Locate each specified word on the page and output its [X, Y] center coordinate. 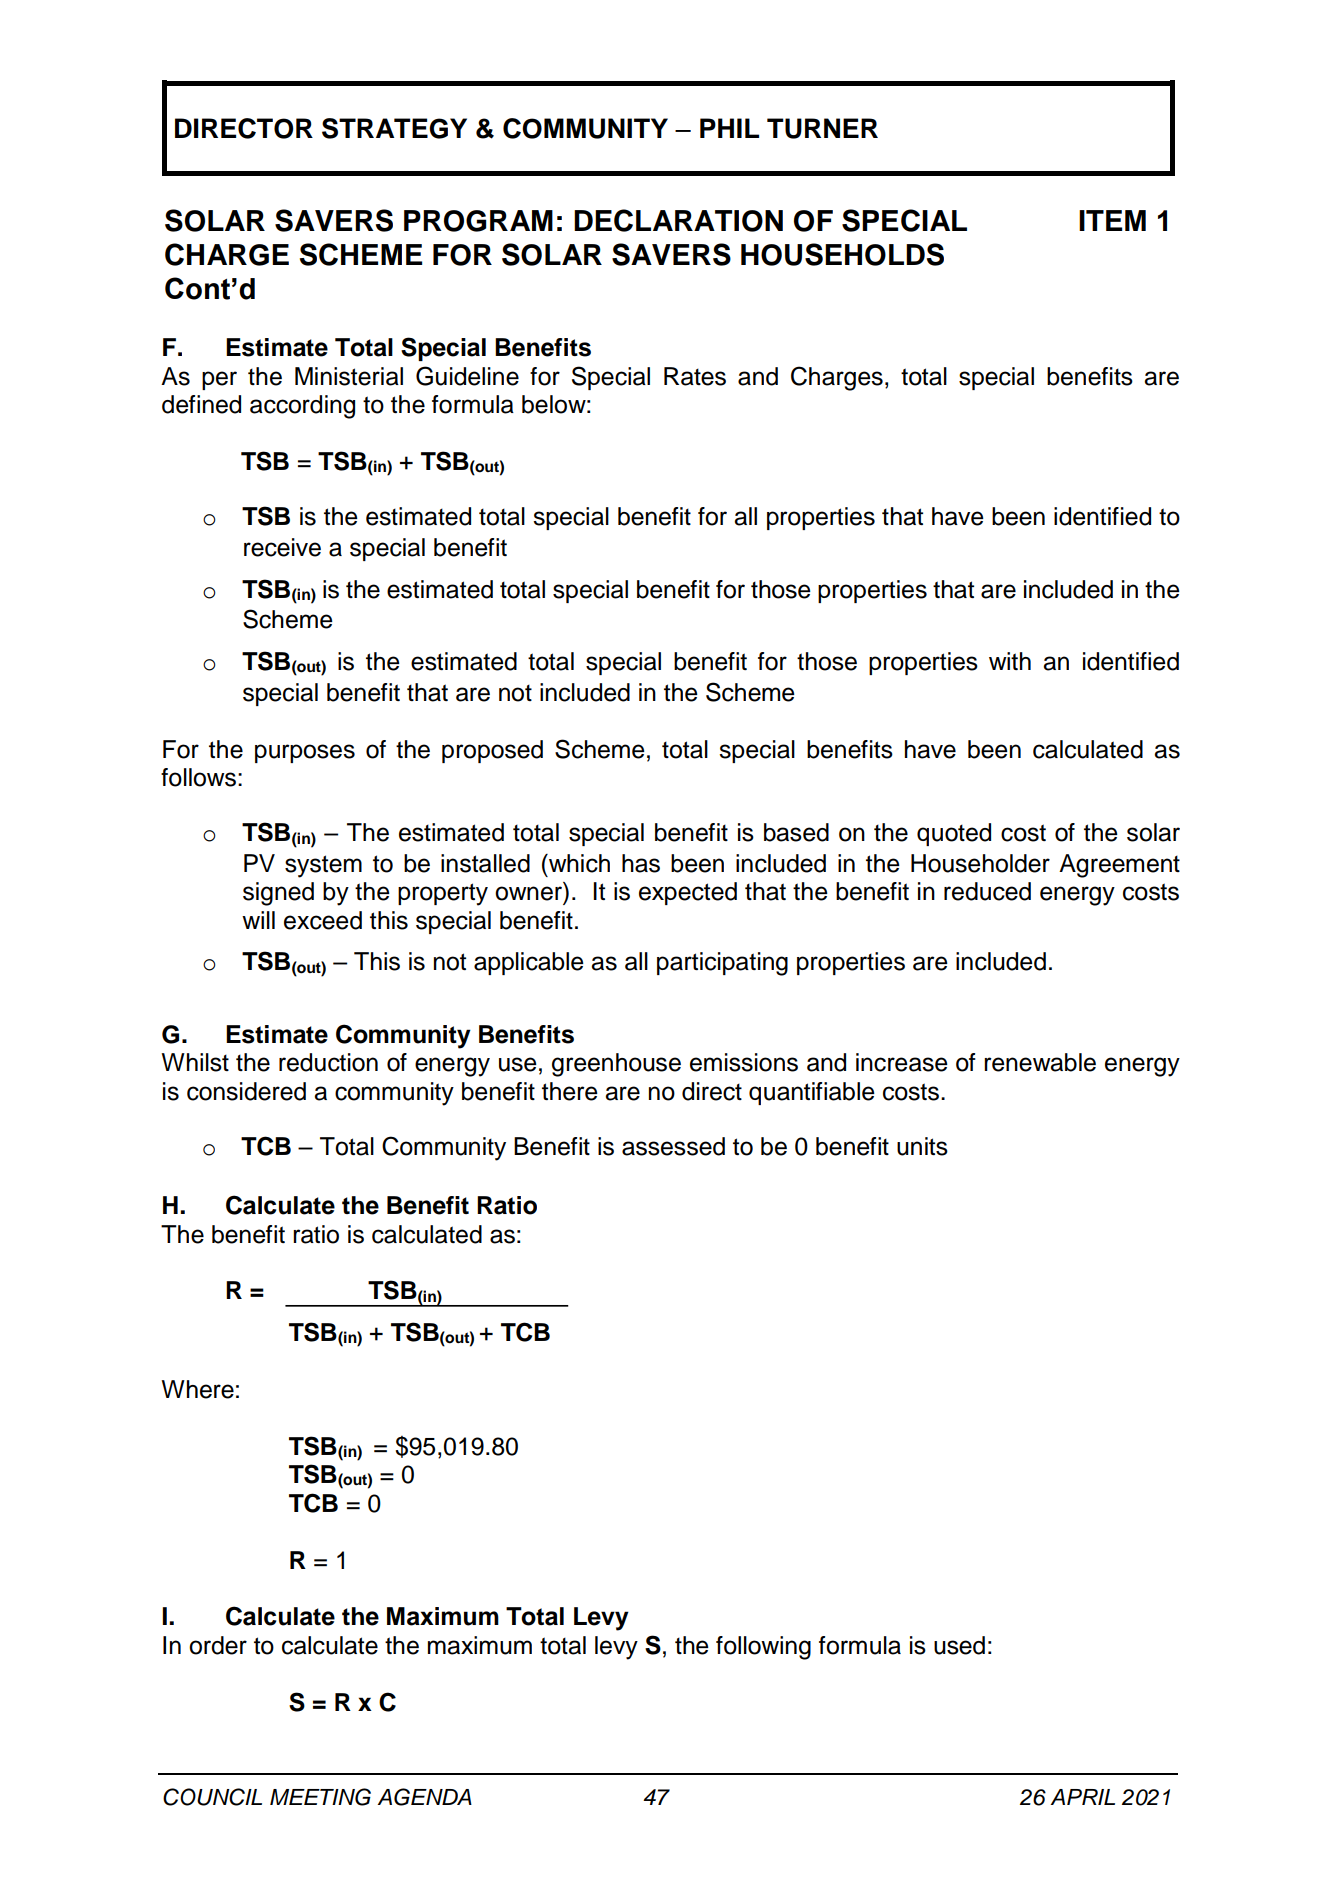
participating [722, 964]
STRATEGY [394, 128]
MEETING [320, 1797]
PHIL [729, 128]
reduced [987, 891]
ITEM [1112, 220]
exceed [323, 920]
